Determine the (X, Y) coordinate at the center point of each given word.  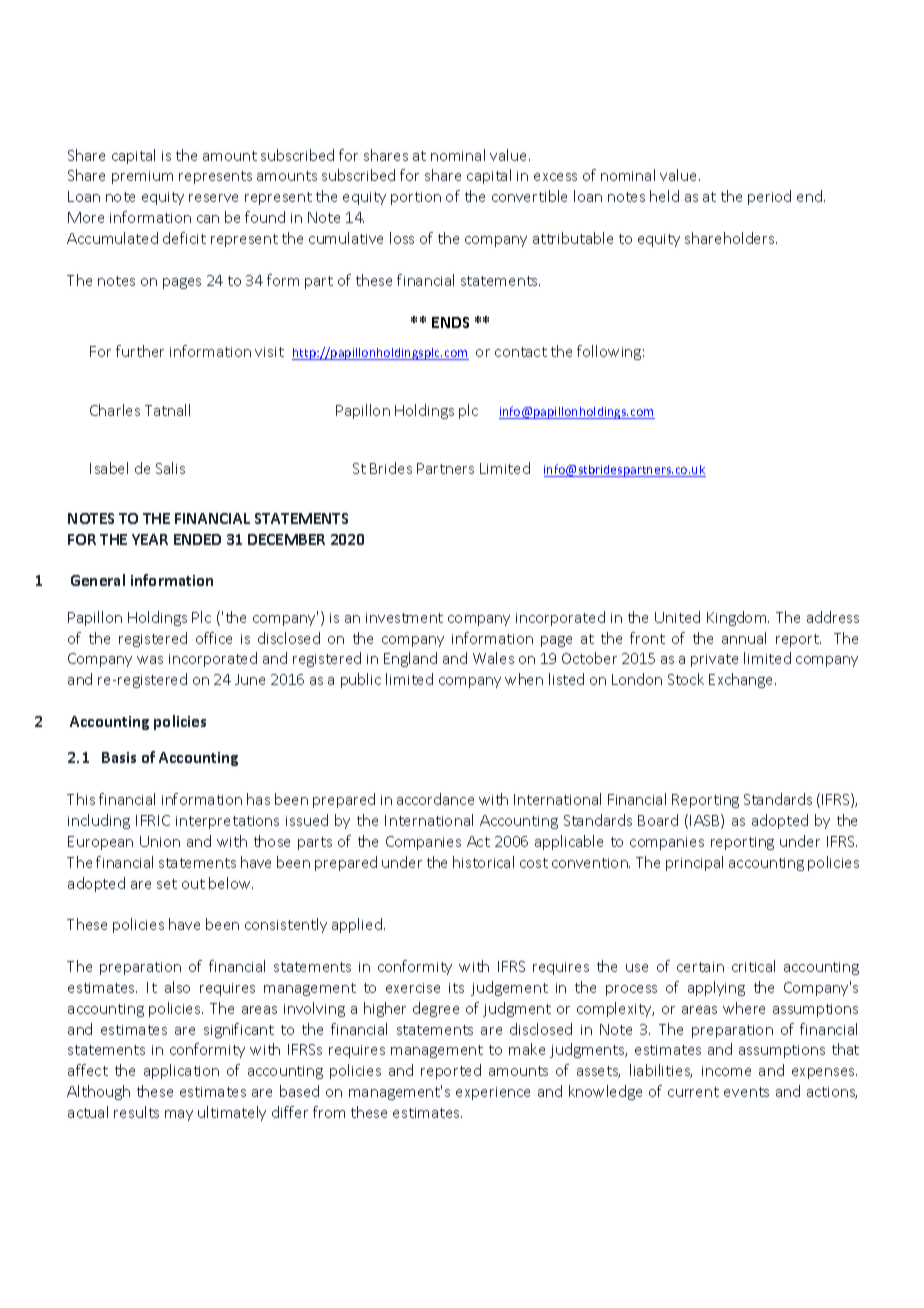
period (769, 197)
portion (416, 198)
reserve (213, 198)
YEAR (150, 539)
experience (493, 1093)
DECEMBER (286, 539)
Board (658, 820)
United (677, 617)
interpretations (227, 822)
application (181, 1071)
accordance (435, 799)
